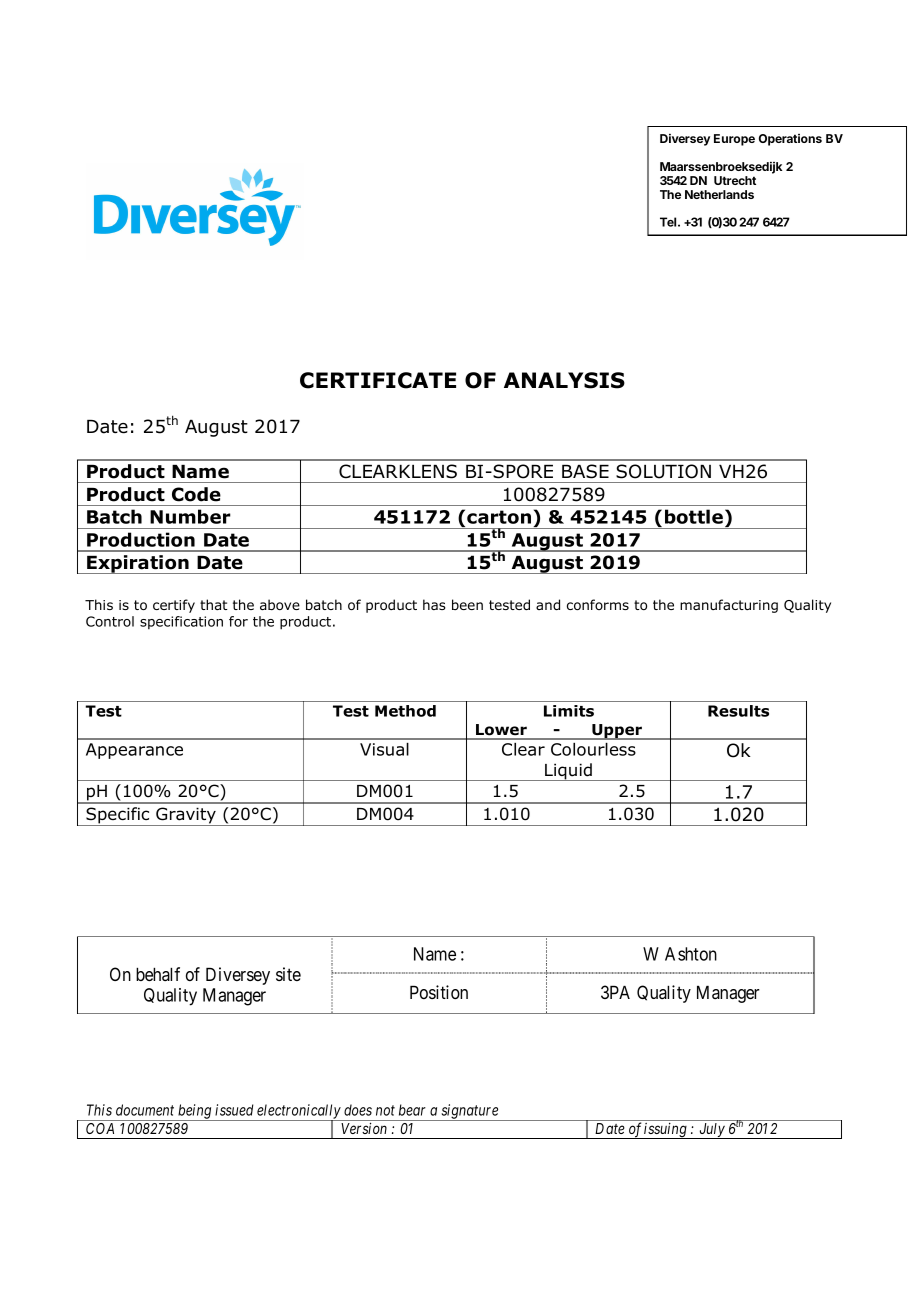  I want to click on Visual, so click(384, 749).
